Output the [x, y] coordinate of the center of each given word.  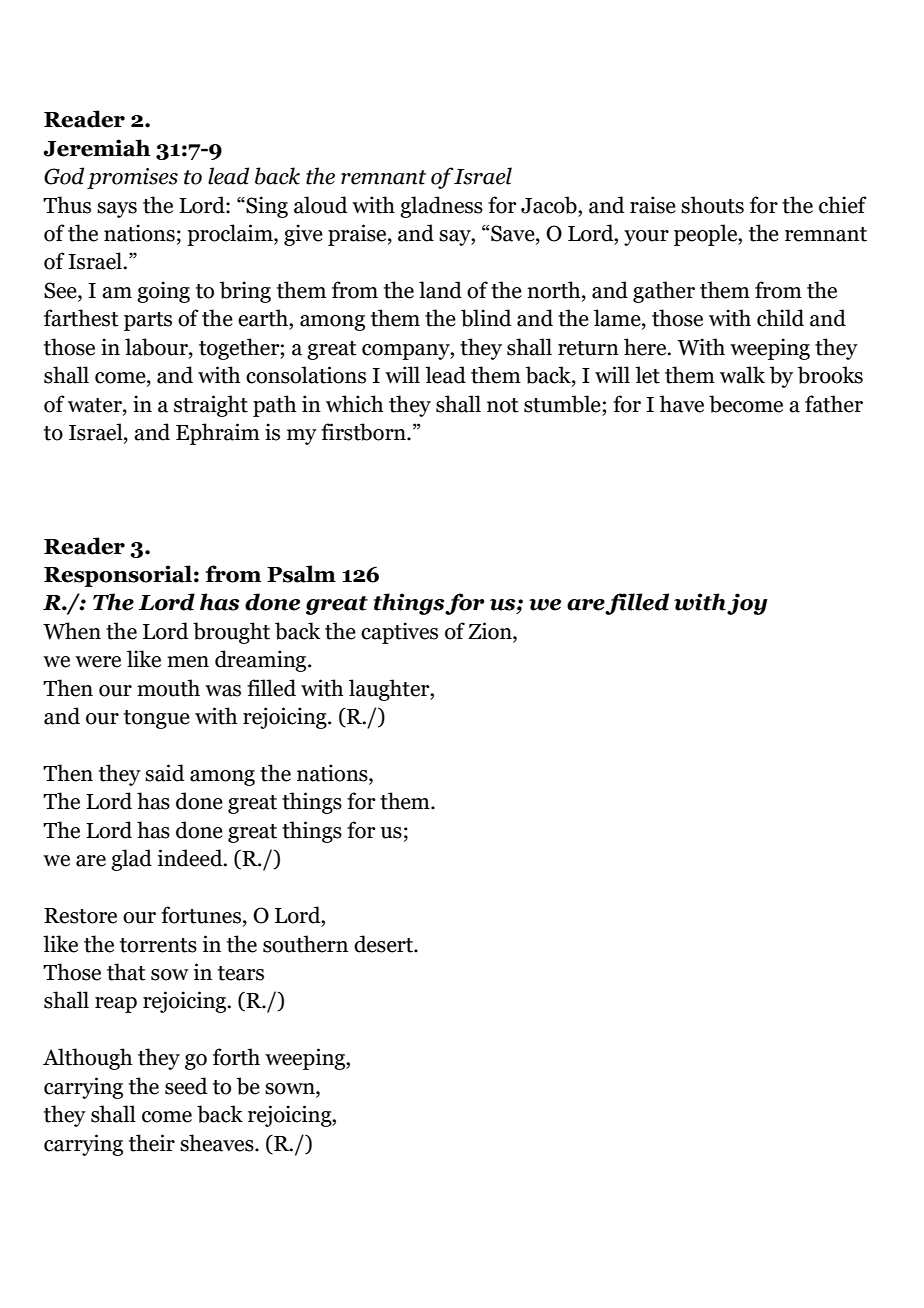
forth [236, 1057]
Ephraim [218, 434]
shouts [712, 205]
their [152, 1143]
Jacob [550, 205]
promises [132, 178]
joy [747, 604]
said [165, 773]
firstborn [364, 432]
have [681, 404]
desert [384, 944]
